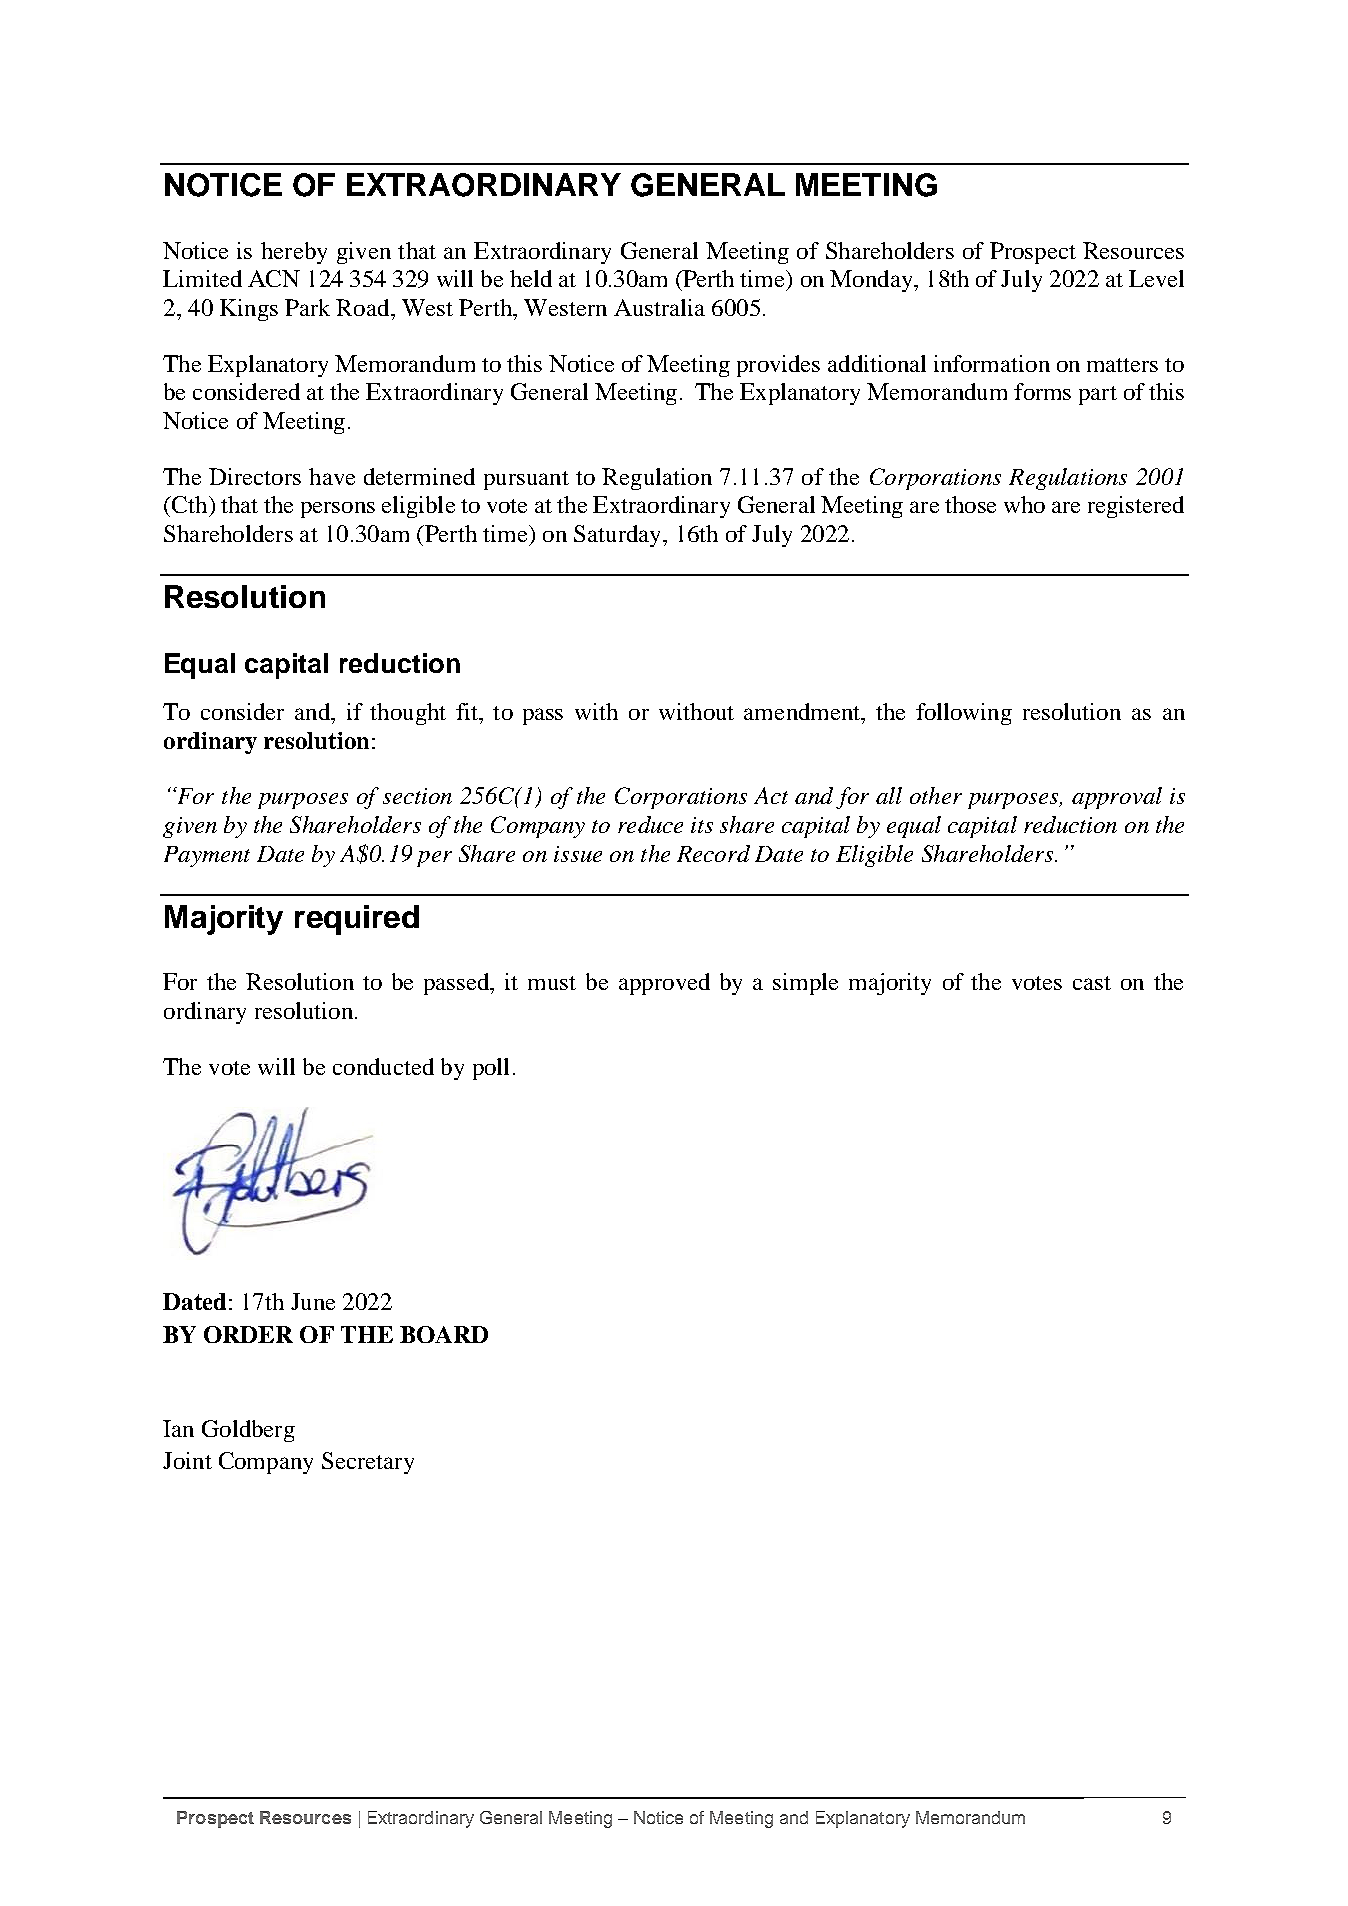  What do you see at coordinates (248, 1431) in the screenshot?
I see `Goldberg` at bounding box center [248, 1431].
